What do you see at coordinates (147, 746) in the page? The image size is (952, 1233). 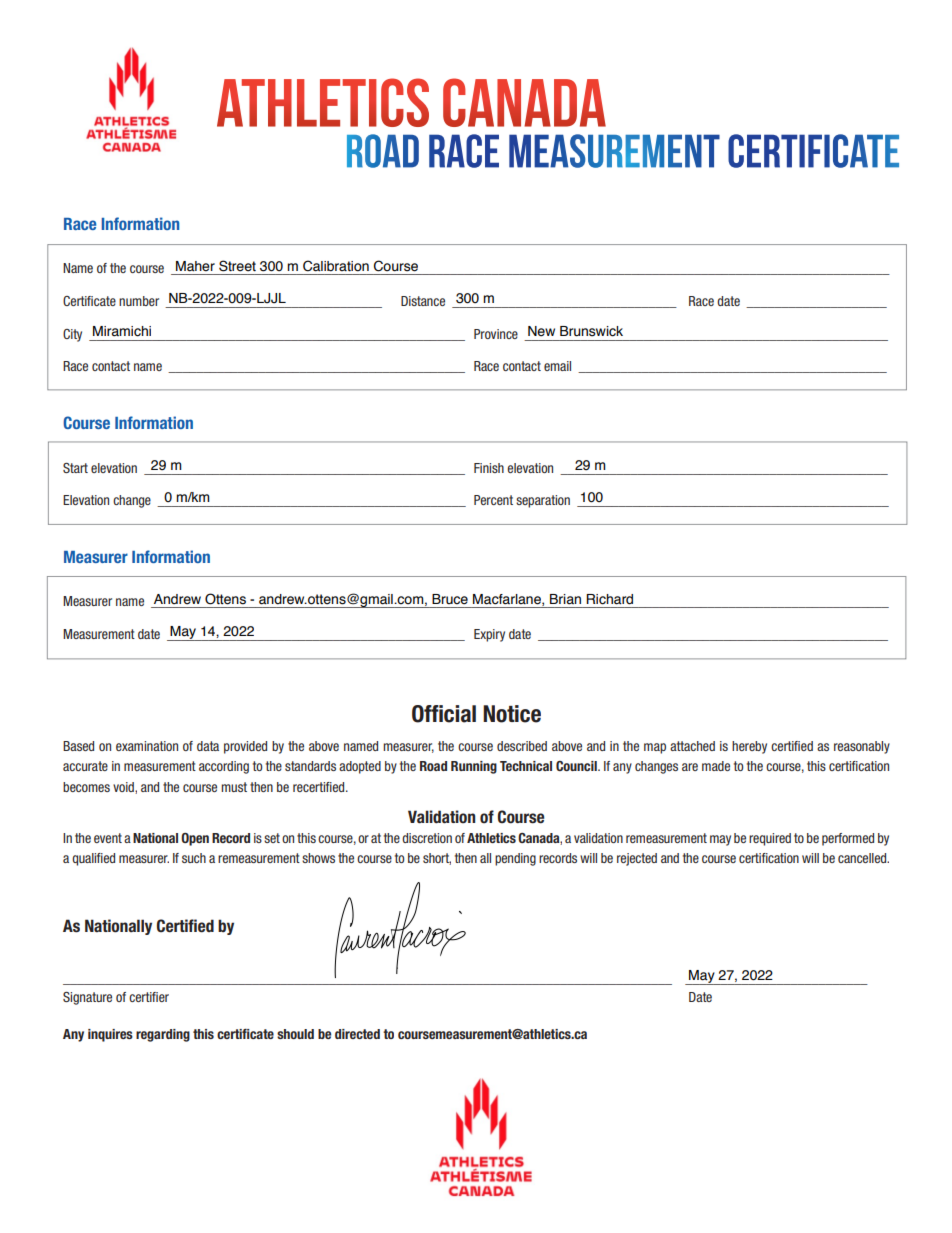 I see `examination` at bounding box center [147, 746].
